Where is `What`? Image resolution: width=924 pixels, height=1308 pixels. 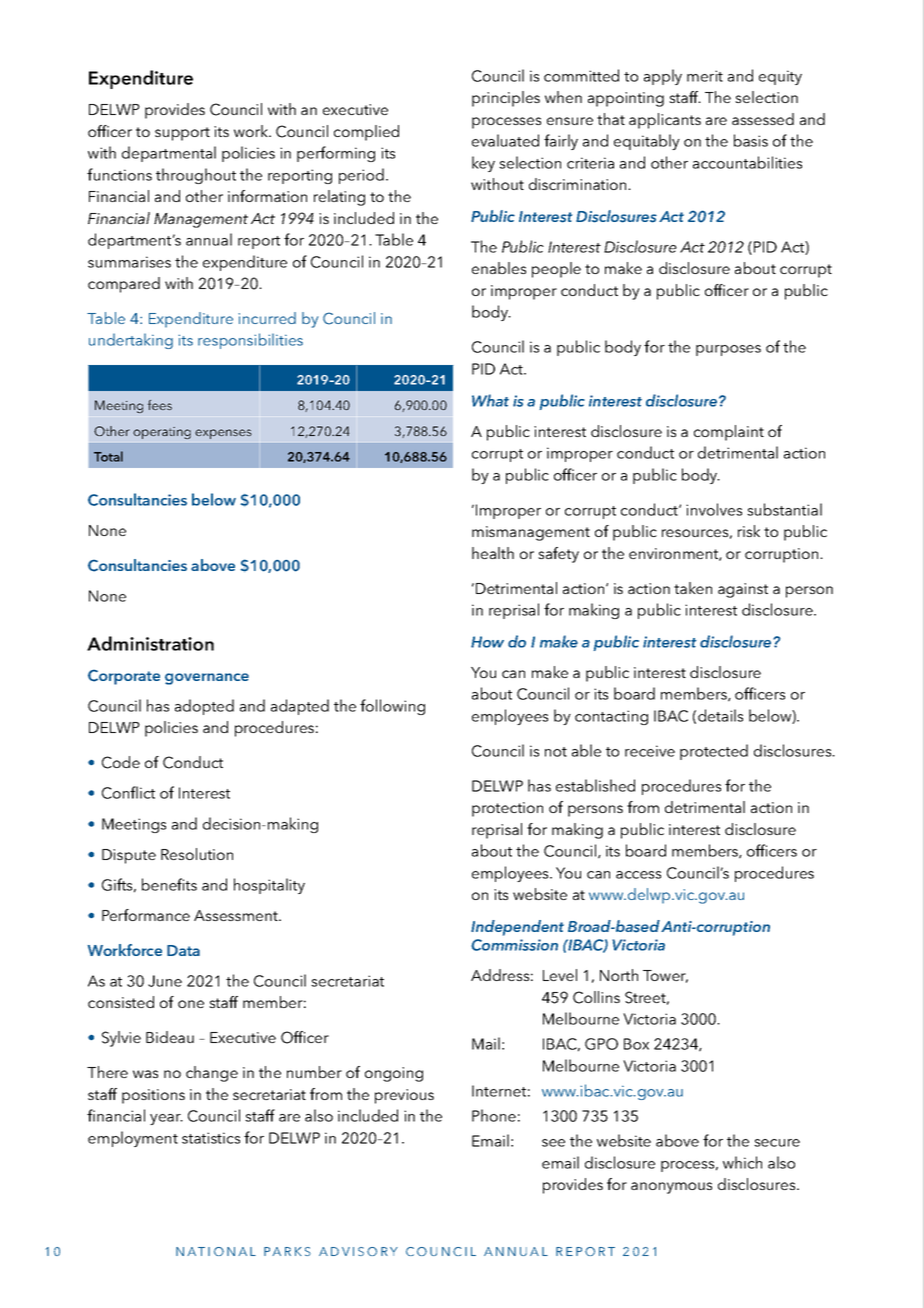
What is located at coordinates (490, 400).
